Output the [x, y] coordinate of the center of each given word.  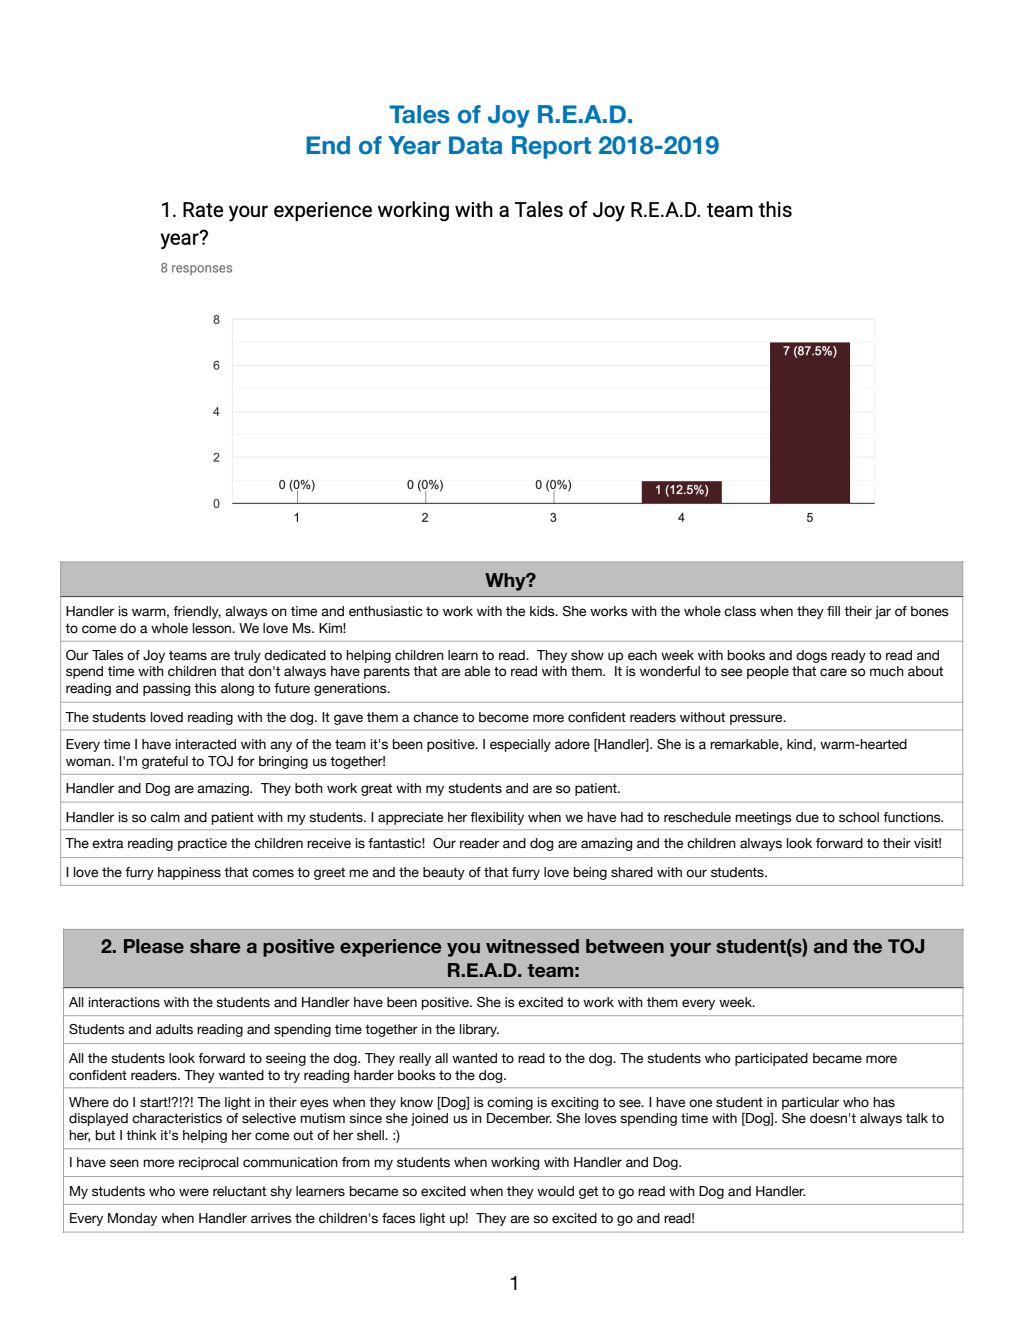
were [194, 1192]
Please [154, 946]
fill [833, 611]
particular [810, 1103]
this [205, 688]
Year [414, 145]
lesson [213, 628]
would [555, 1191]
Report [551, 147]
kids [543, 611]
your [690, 949]
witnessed [532, 946]
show [587, 655]
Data [475, 145]
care [833, 672]
